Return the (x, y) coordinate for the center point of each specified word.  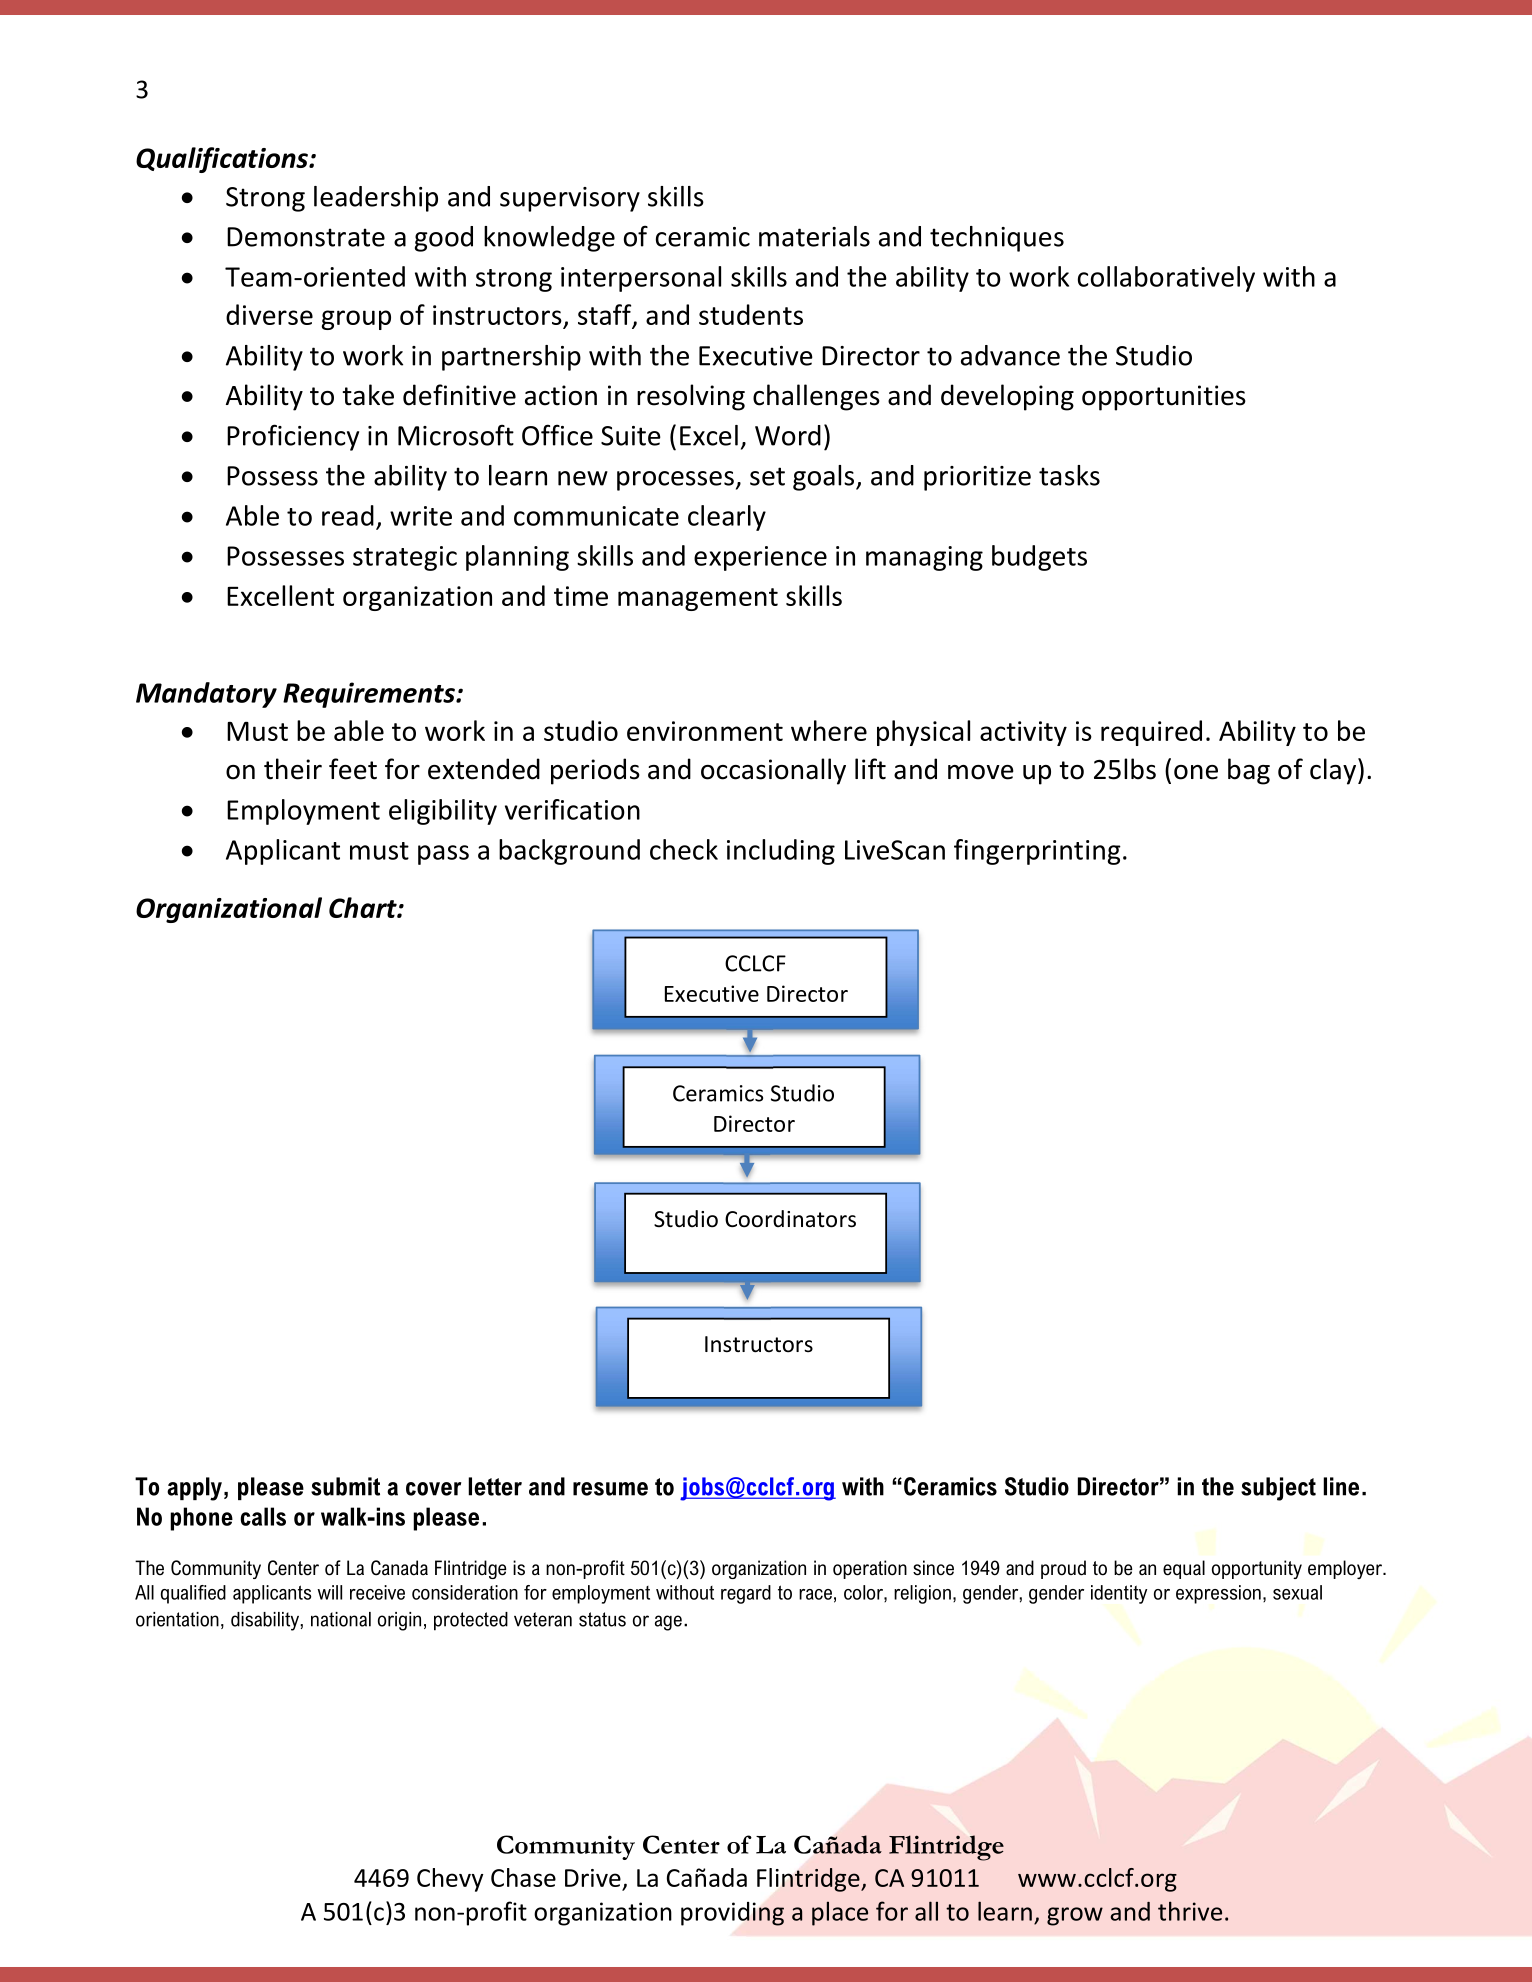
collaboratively (1166, 279)
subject (1278, 1489)
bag (1249, 771)
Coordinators (790, 1219)
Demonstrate (306, 237)
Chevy (450, 1880)
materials (814, 236)
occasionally (773, 771)
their (293, 769)
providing (732, 1914)
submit (345, 1486)
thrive (1190, 1911)
